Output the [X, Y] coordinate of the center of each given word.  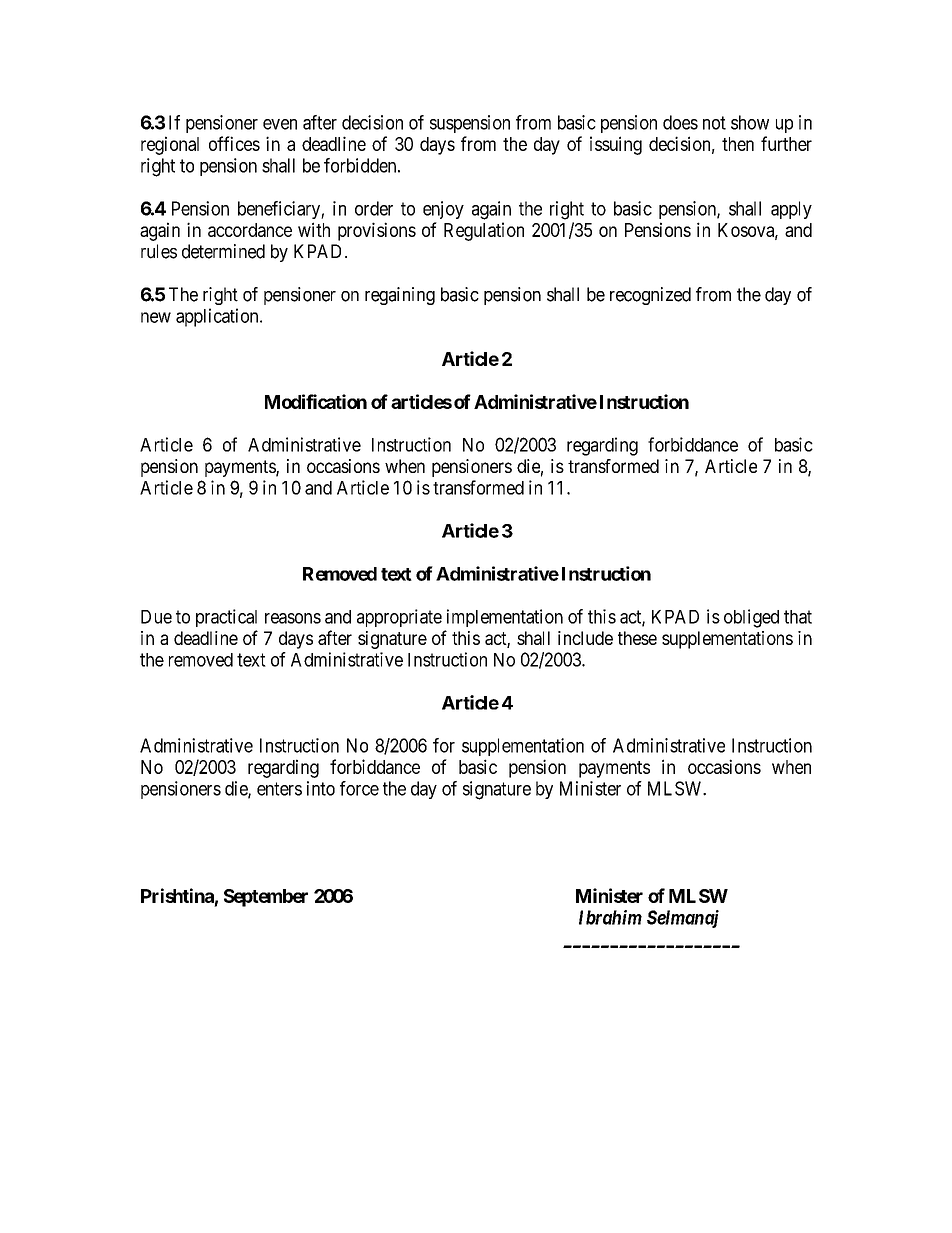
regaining [400, 296]
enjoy [443, 210]
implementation [505, 618]
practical [226, 618]
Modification [316, 401]
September [266, 898]
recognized [650, 296]
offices [234, 143]
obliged [751, 618]
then [738, 144]
